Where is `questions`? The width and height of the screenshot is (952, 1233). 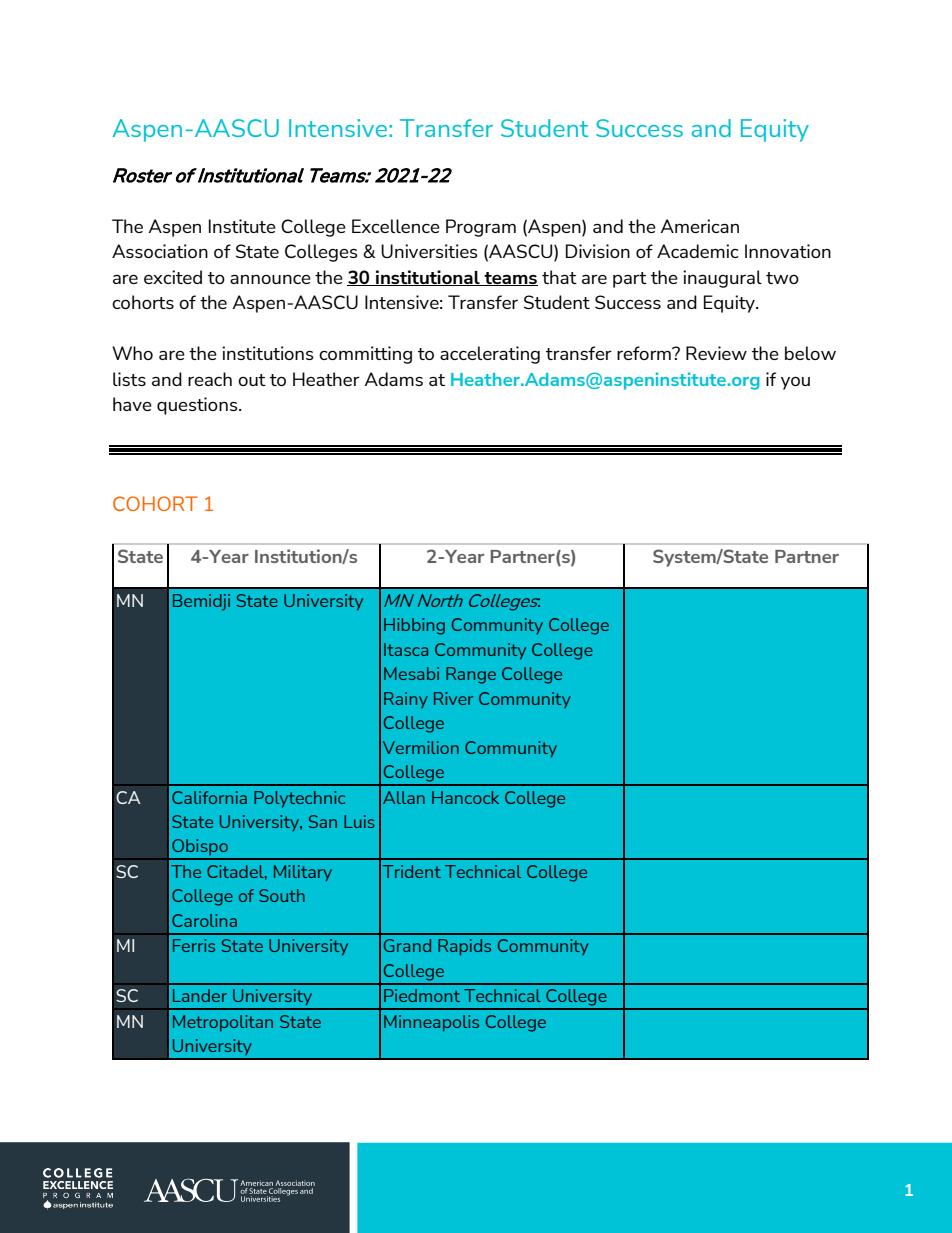
questions is located at coordinates (198, 406).
